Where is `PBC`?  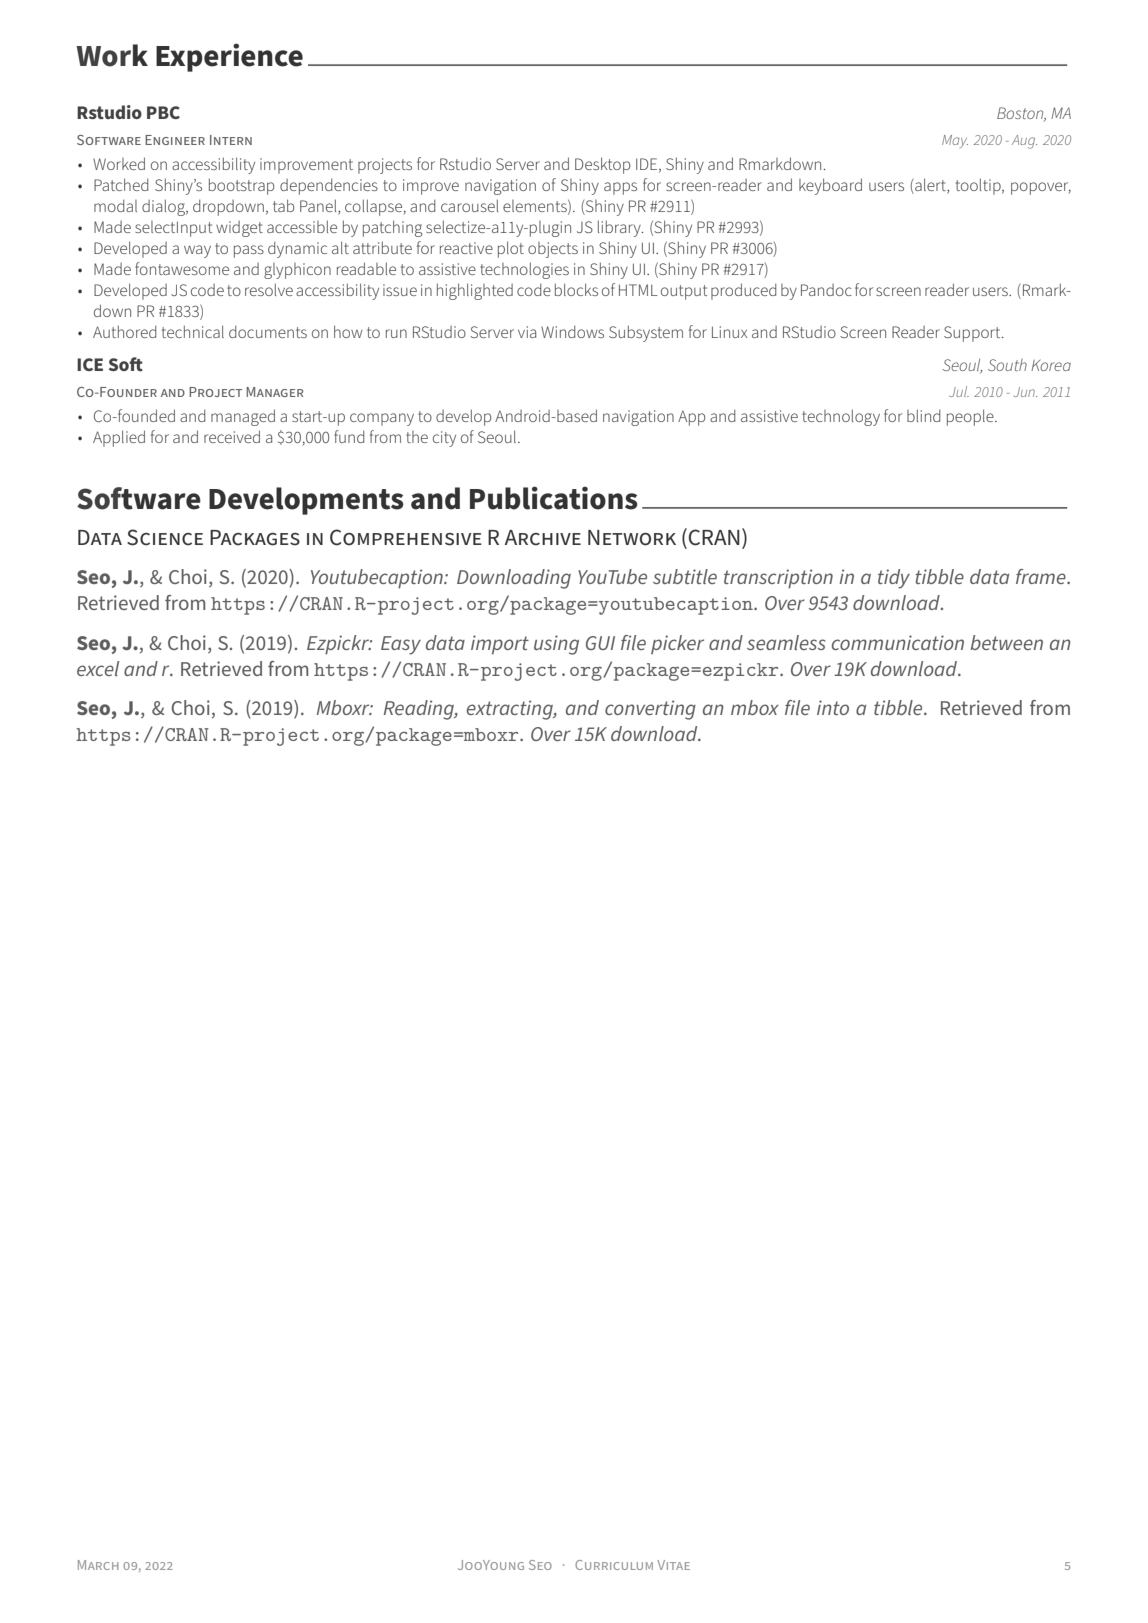 PBC is located at coordinates (163, 112).
